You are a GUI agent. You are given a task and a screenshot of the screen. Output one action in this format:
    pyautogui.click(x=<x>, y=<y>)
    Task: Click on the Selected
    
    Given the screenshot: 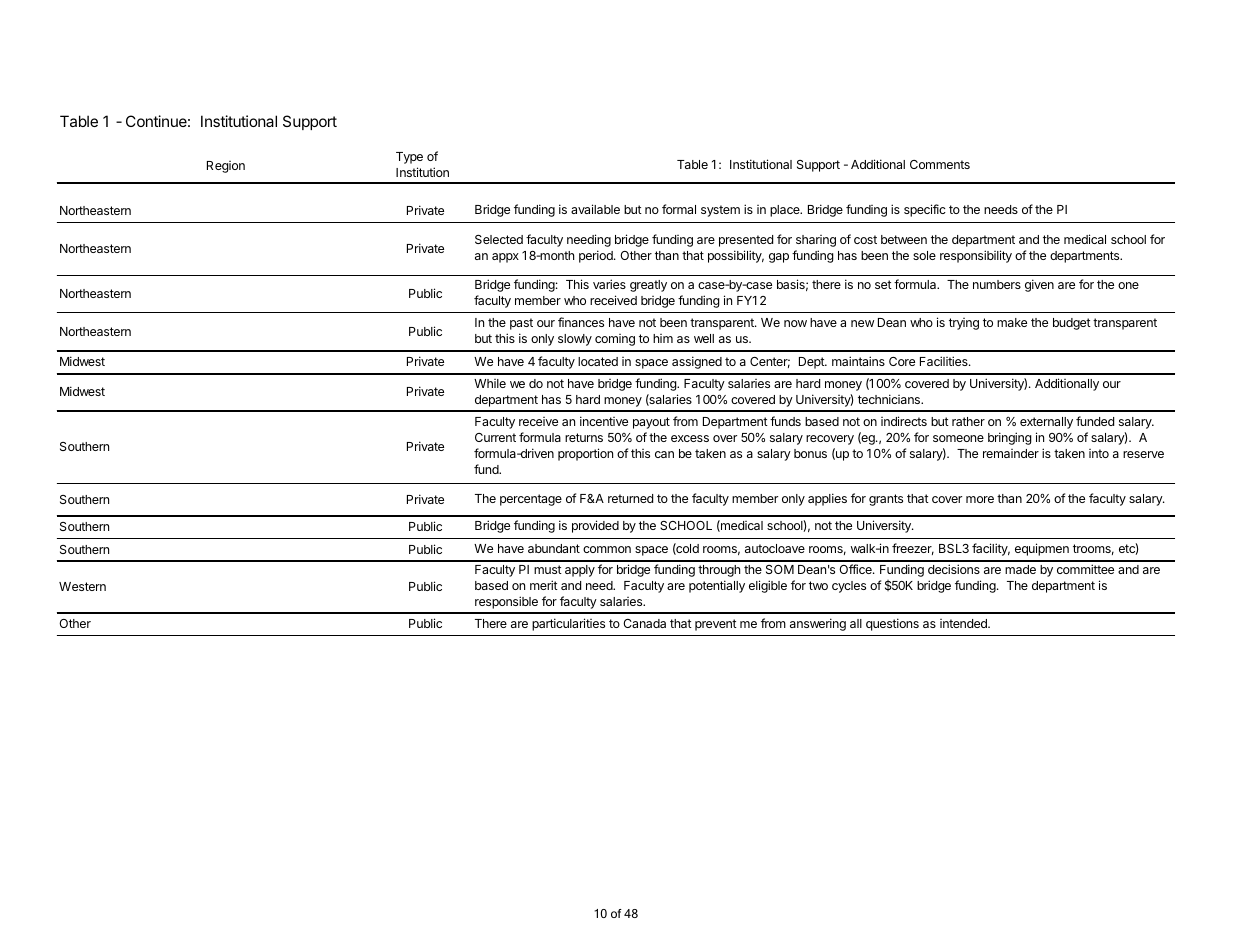 What is the action you would take?
    pyautogui.click(x=499, y=239)
